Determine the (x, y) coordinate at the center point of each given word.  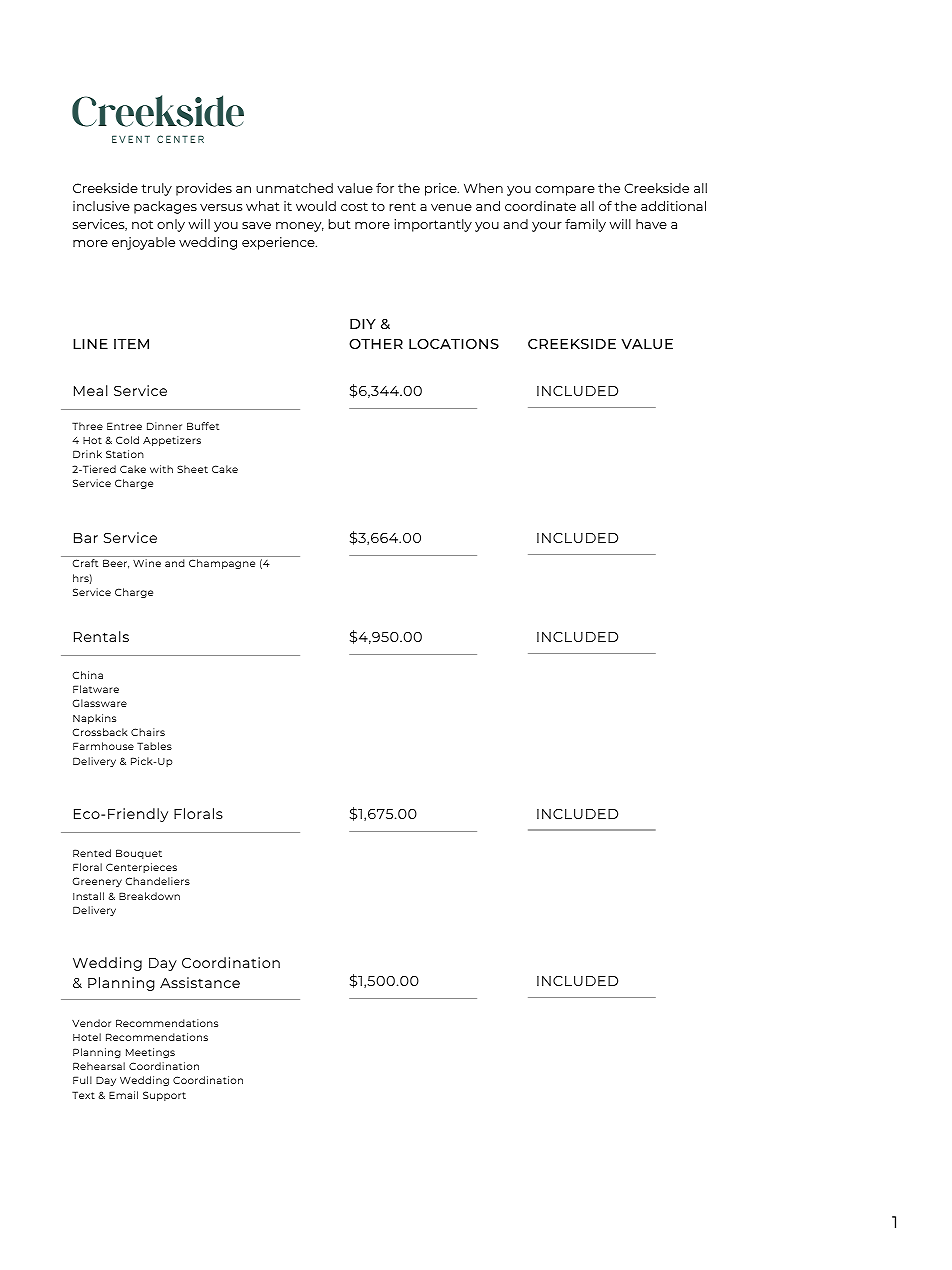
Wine (147, 563)
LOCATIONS (454, 343)
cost (354, 206)
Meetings (150, 1053)
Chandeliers (158, 881)
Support (164, 1096)
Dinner (164, 426)
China (88, 675)
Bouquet (139, 854)
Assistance (200, 982)
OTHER (376, 344)
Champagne (222, 564)
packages (165, 207)
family (585, 225)
